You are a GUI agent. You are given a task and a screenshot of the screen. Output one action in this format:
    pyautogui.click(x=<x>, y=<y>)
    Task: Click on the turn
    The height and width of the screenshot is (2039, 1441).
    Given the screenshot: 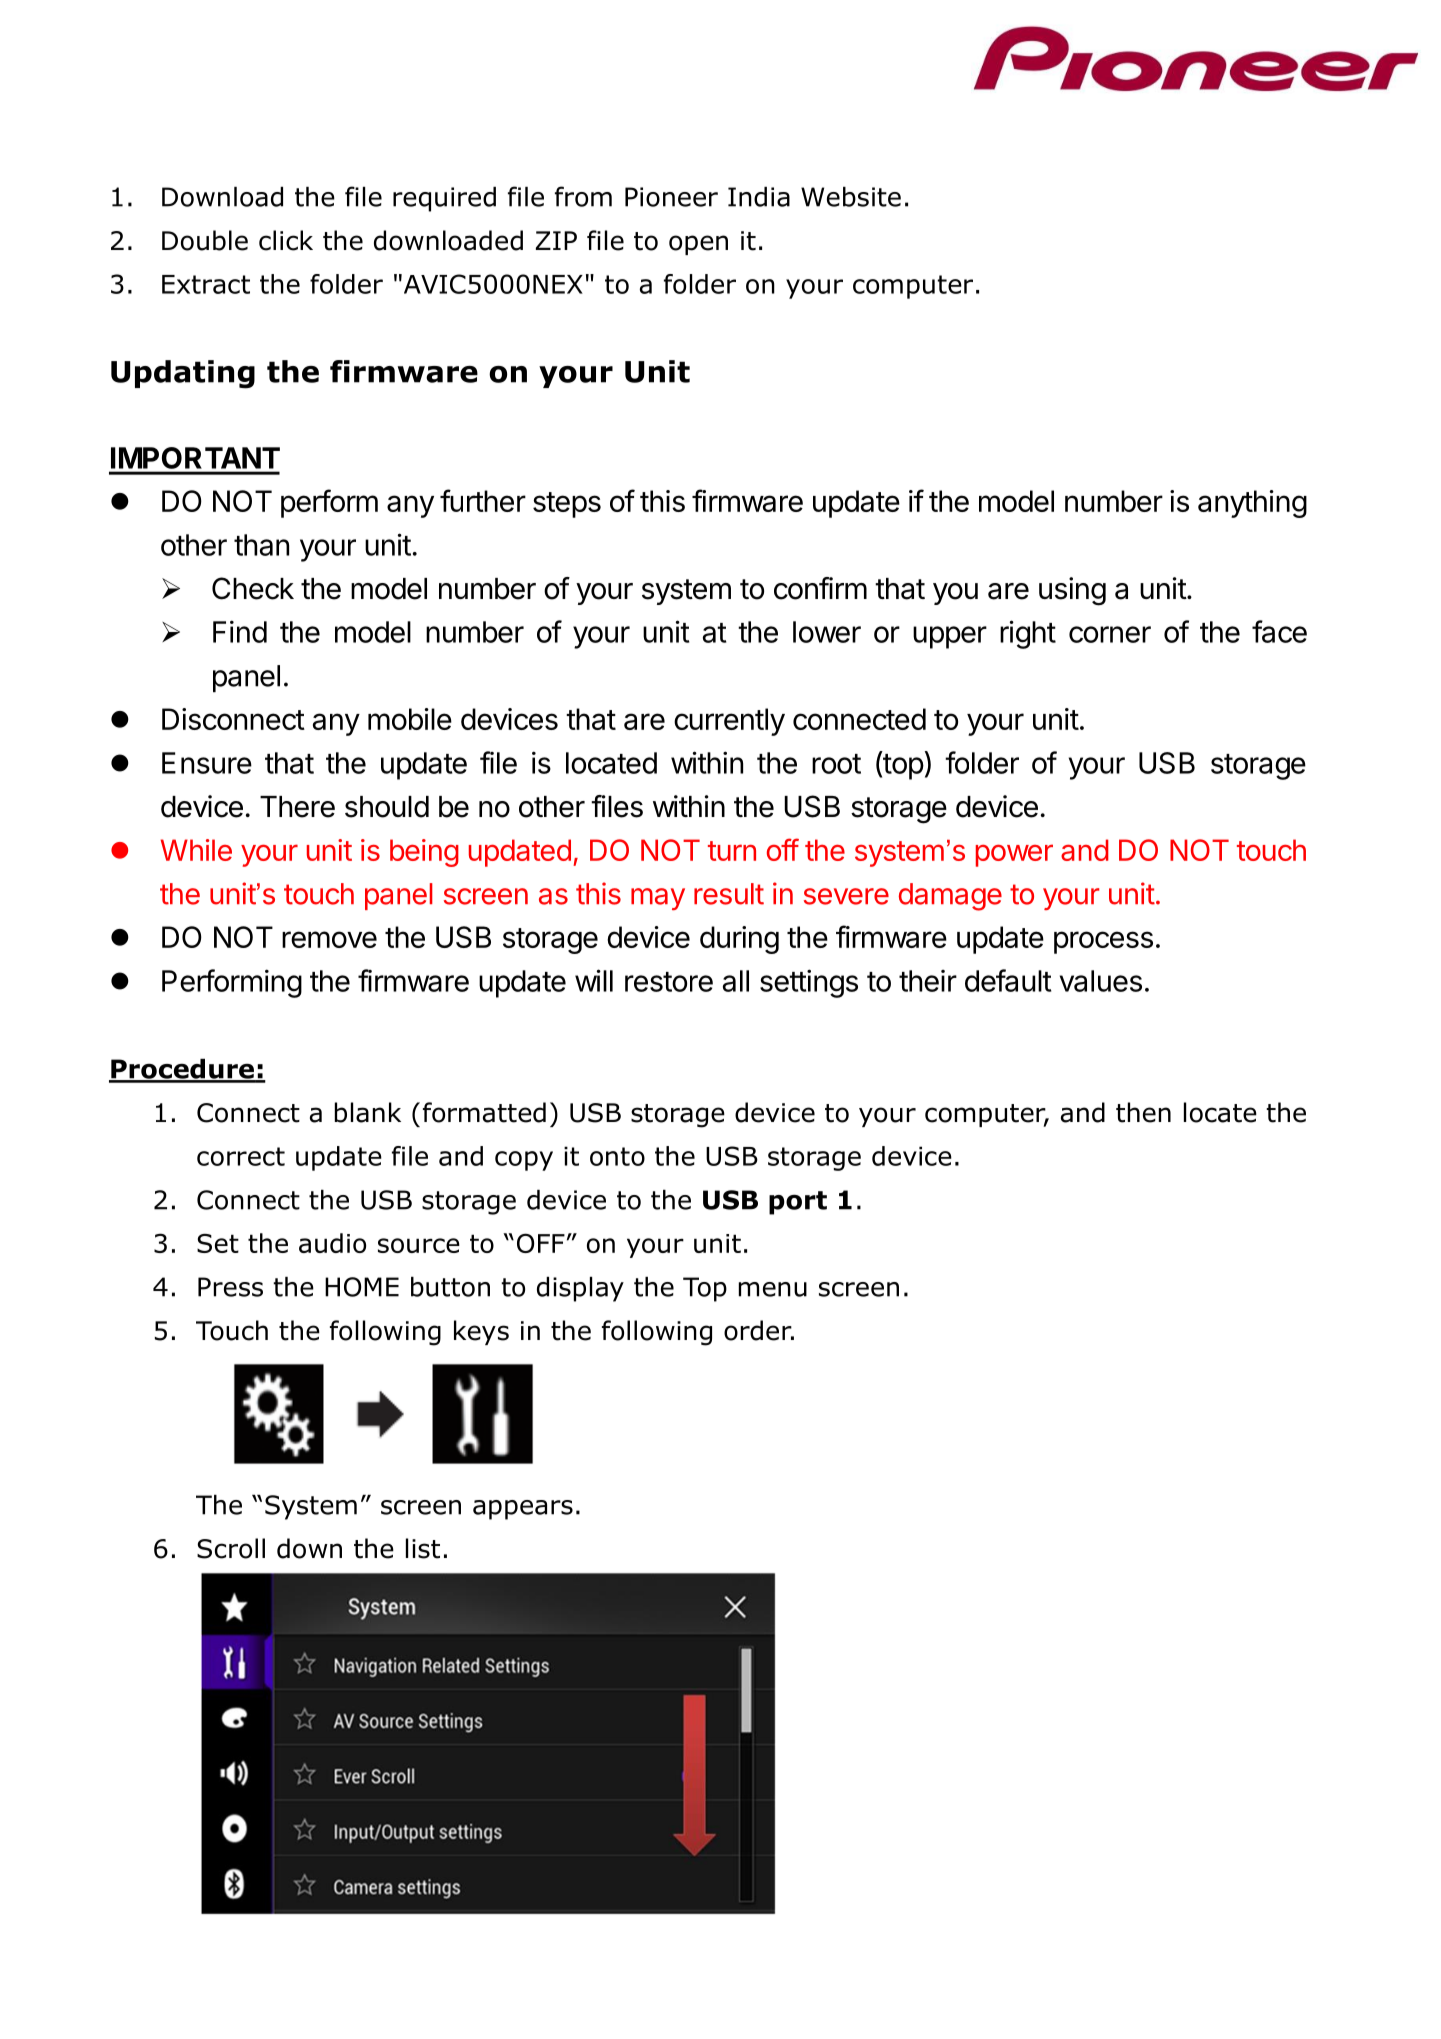 What is the action you would take?
    pyautogui.click(x=732, y=851)
